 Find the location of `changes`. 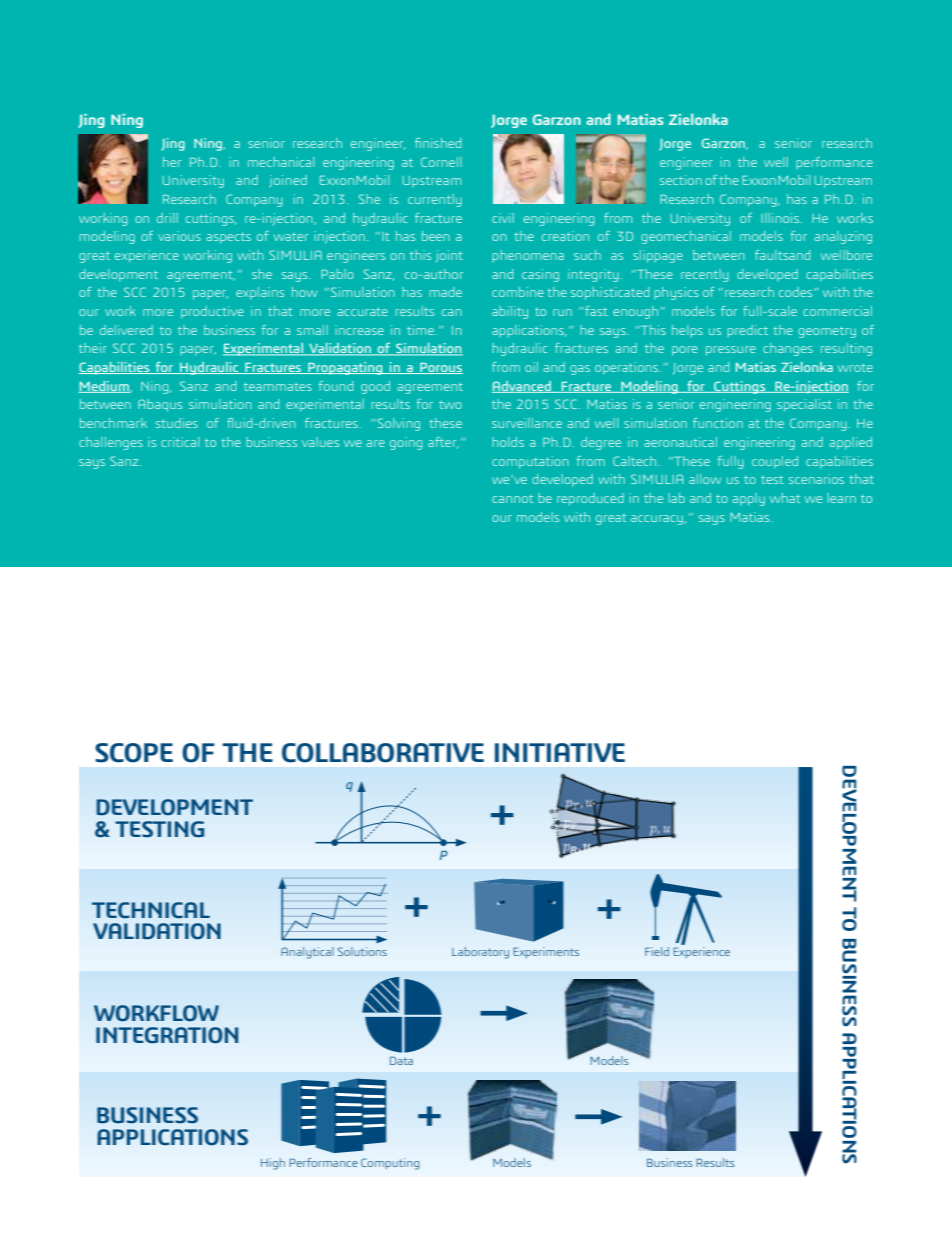

changes is located at coordinates (788, 349).
